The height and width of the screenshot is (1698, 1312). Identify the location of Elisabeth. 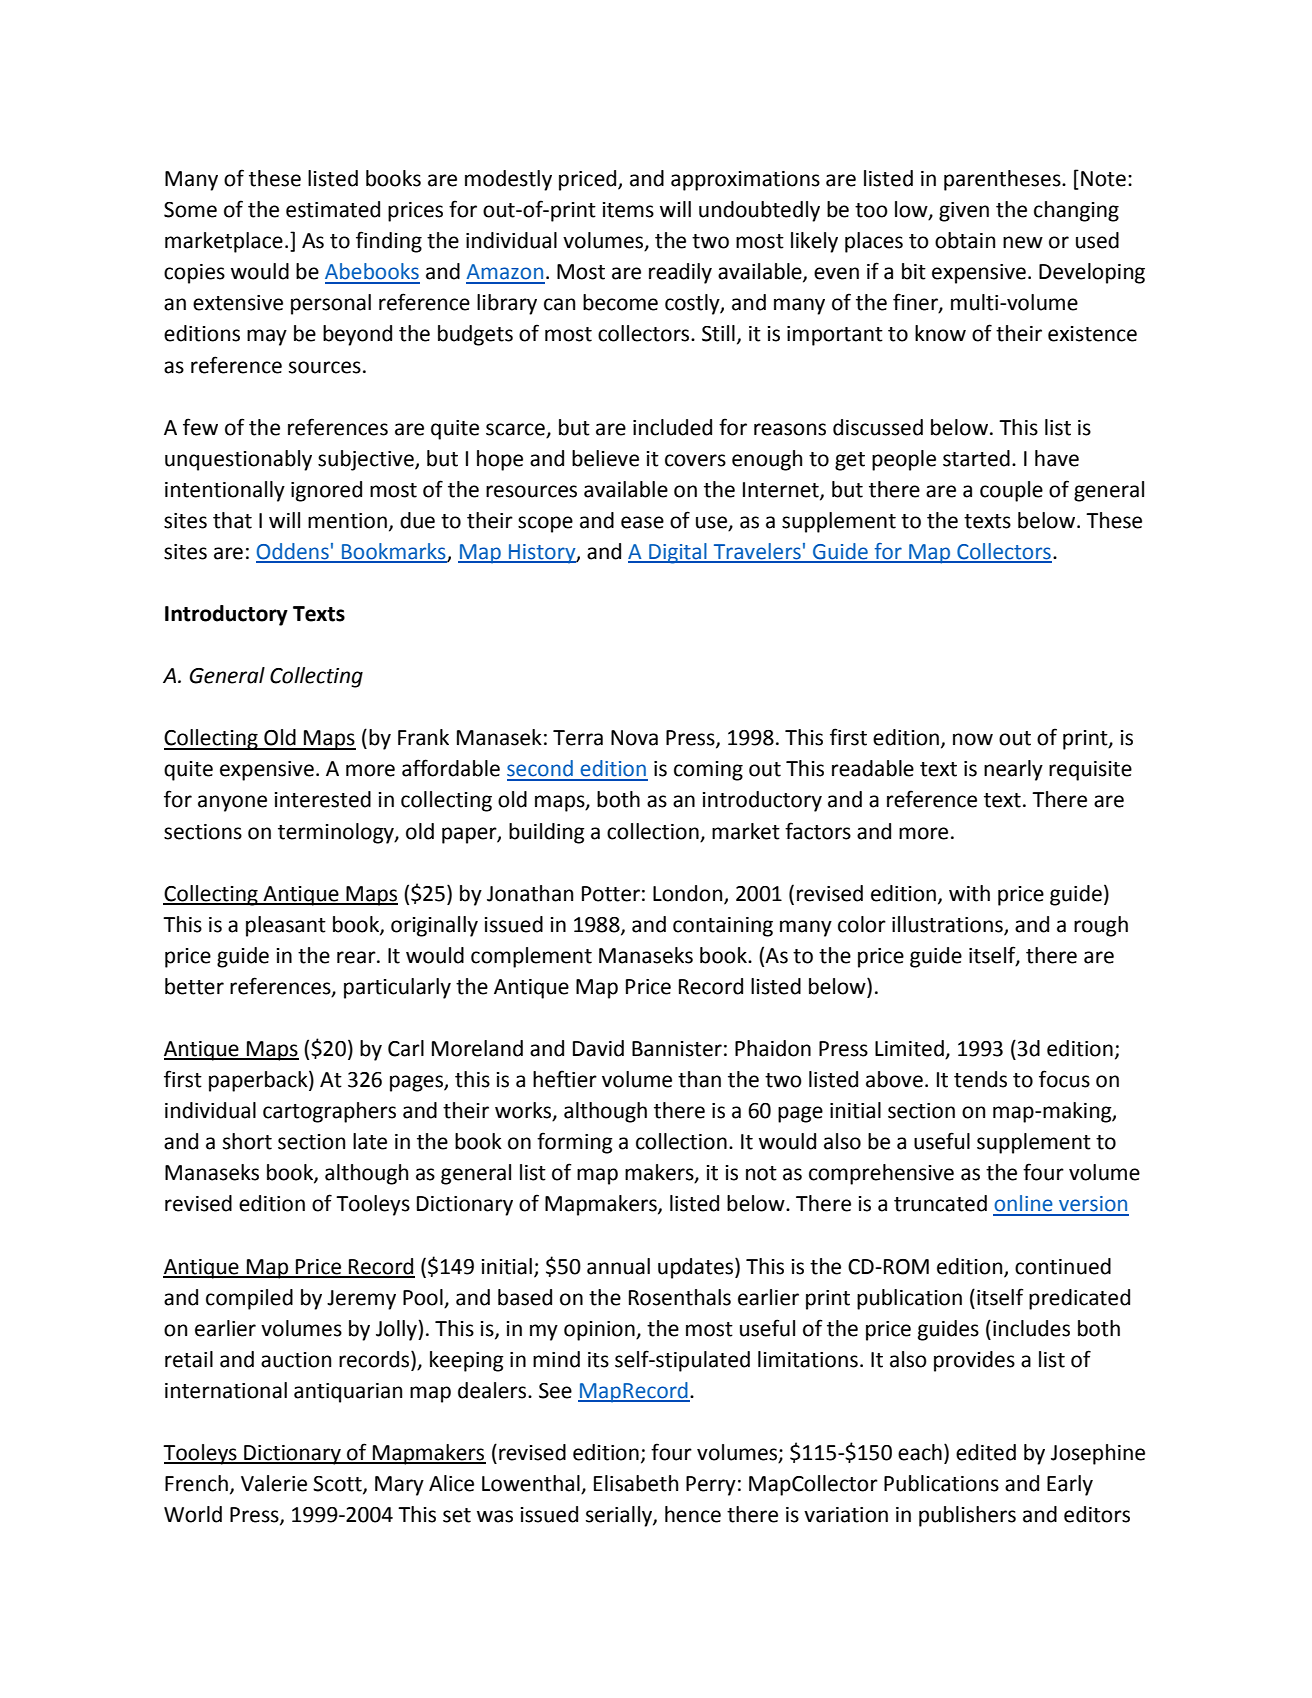
(636, 1483).
